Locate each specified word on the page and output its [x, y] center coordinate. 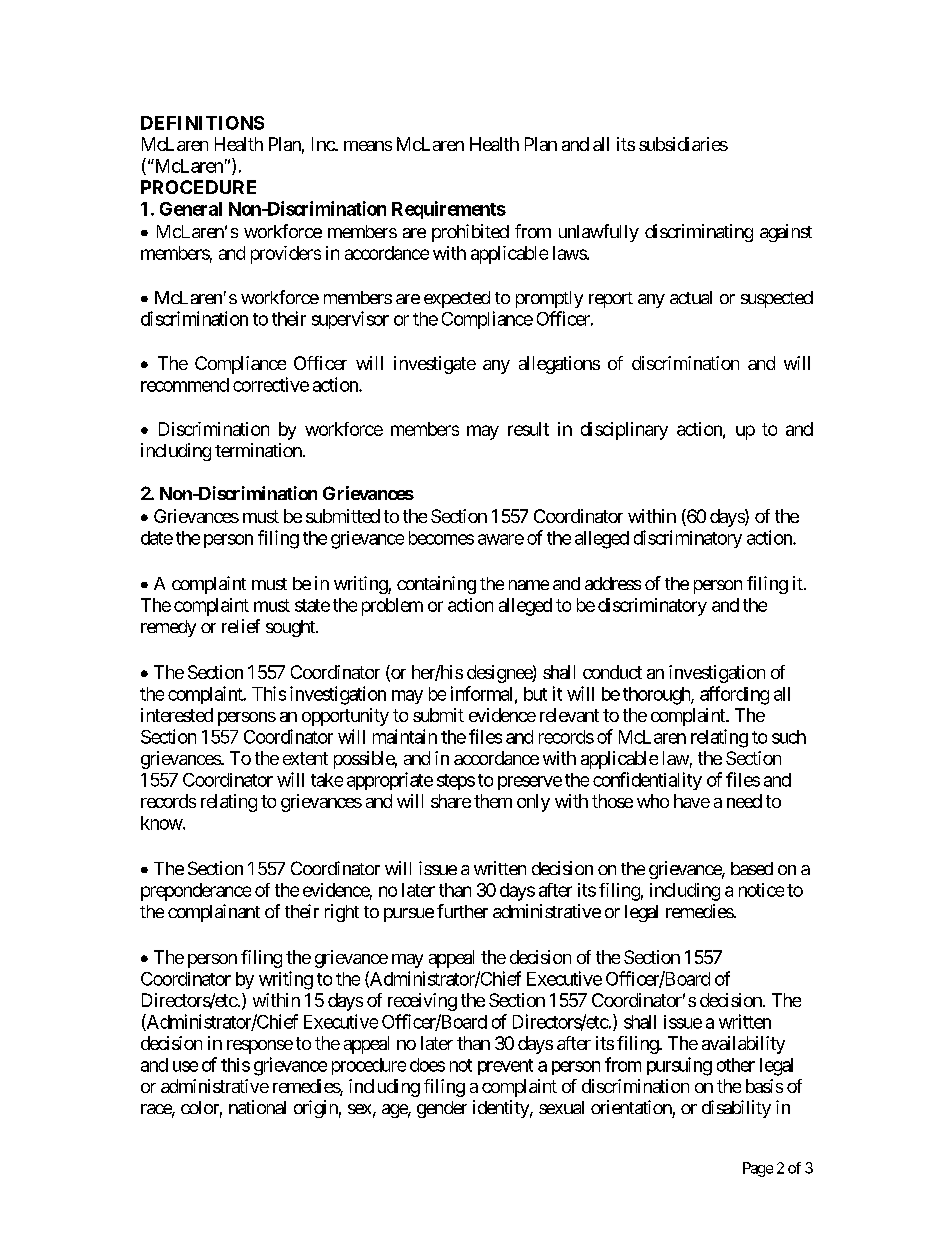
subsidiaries [683, 144]
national [257, 1107]
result [528, 429]
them [493, 801]
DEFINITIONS [202, 123]
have [692, 801]
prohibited [470, 233]
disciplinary [624, 431]
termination [258, 450]
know [162, 823]
